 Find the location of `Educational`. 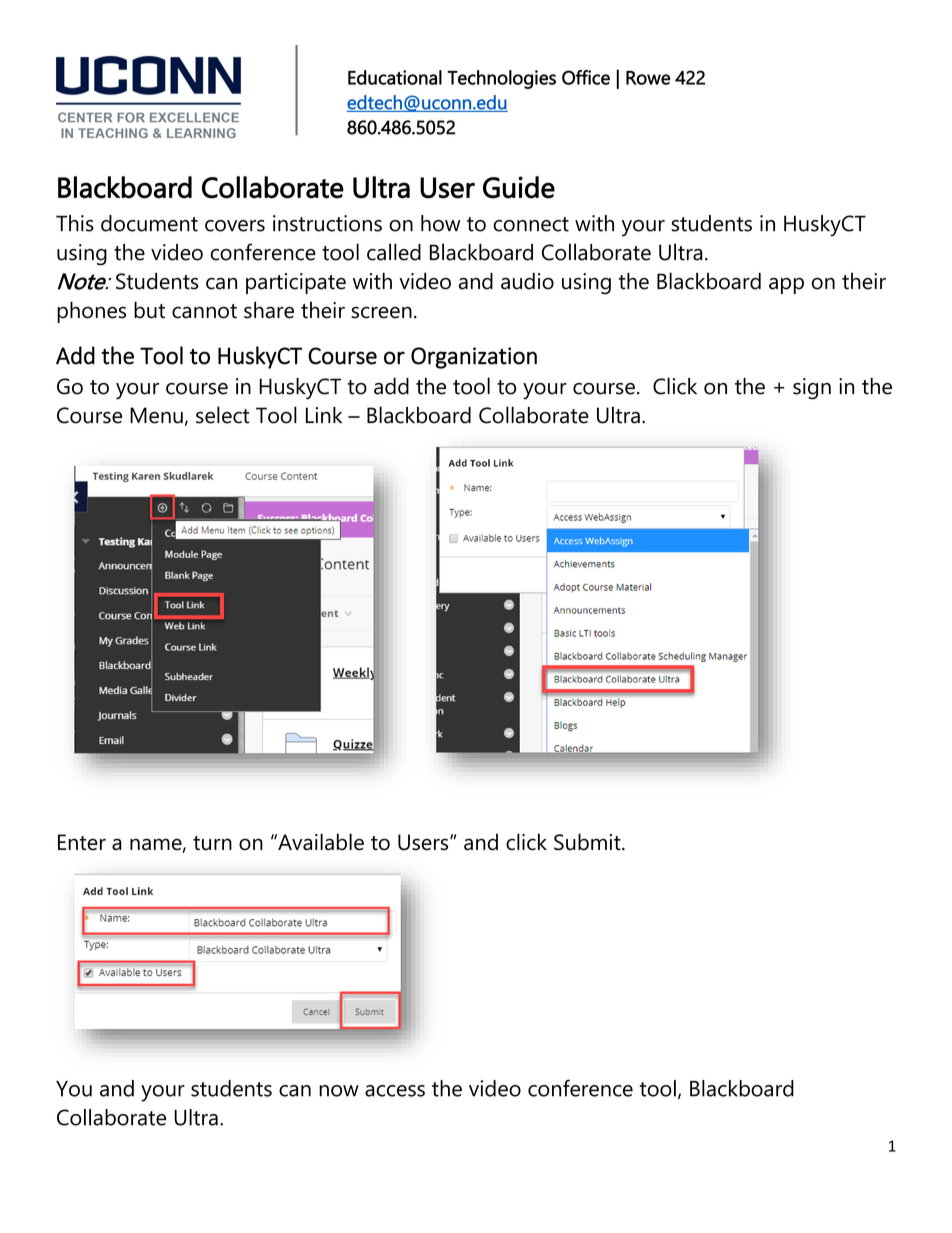

Educational is located at coordinates (395, 77).
